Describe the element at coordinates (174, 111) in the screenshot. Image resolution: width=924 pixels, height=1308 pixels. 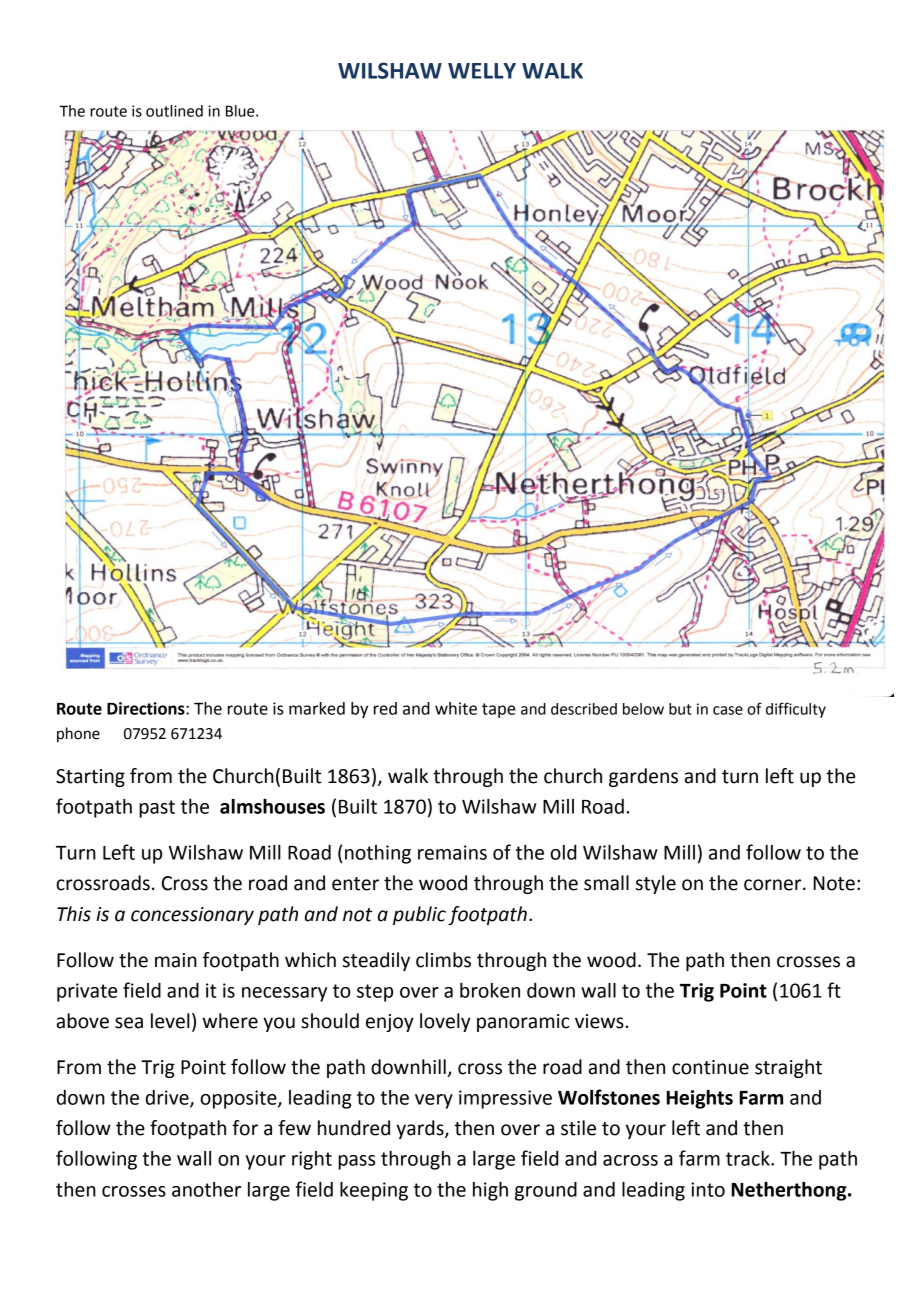
I see `outlined` at that location.
